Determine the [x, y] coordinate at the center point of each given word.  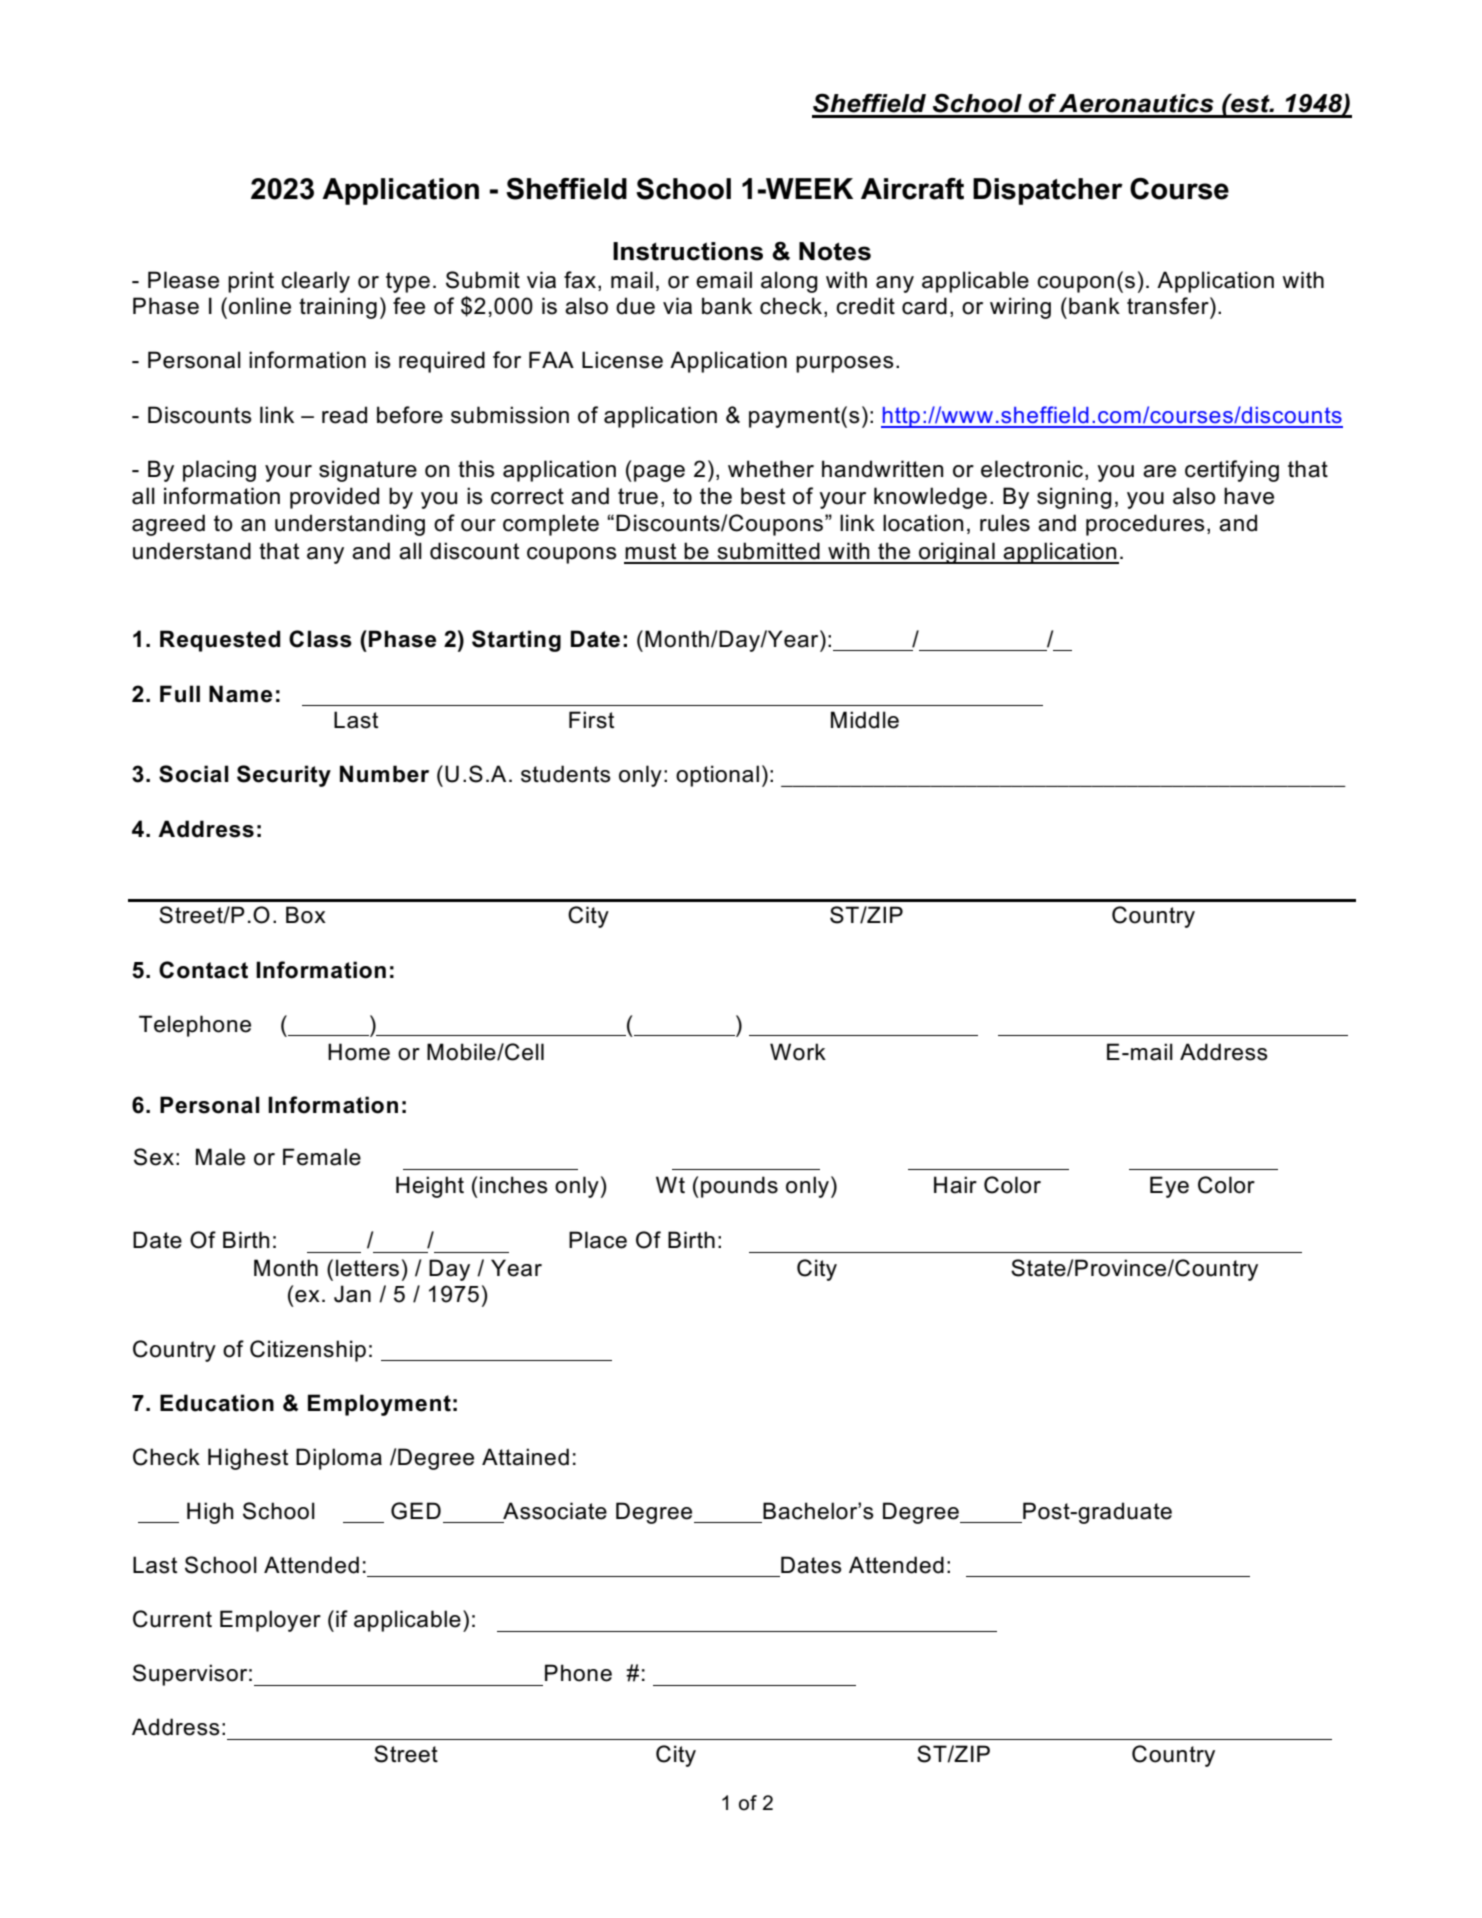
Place [598, 1240]
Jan [352, 1294]
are [1159, 471]
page [659, 473]
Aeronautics [1136, 103]
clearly [315, 282]
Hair [955, 1185]
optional [717, 776]
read [344, 415]
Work [798, 1052]
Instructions [688, 251]
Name [240, 694]
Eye [1169, 1187]
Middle [865, 720]
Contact [203, 970]
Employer [270, 1621]
